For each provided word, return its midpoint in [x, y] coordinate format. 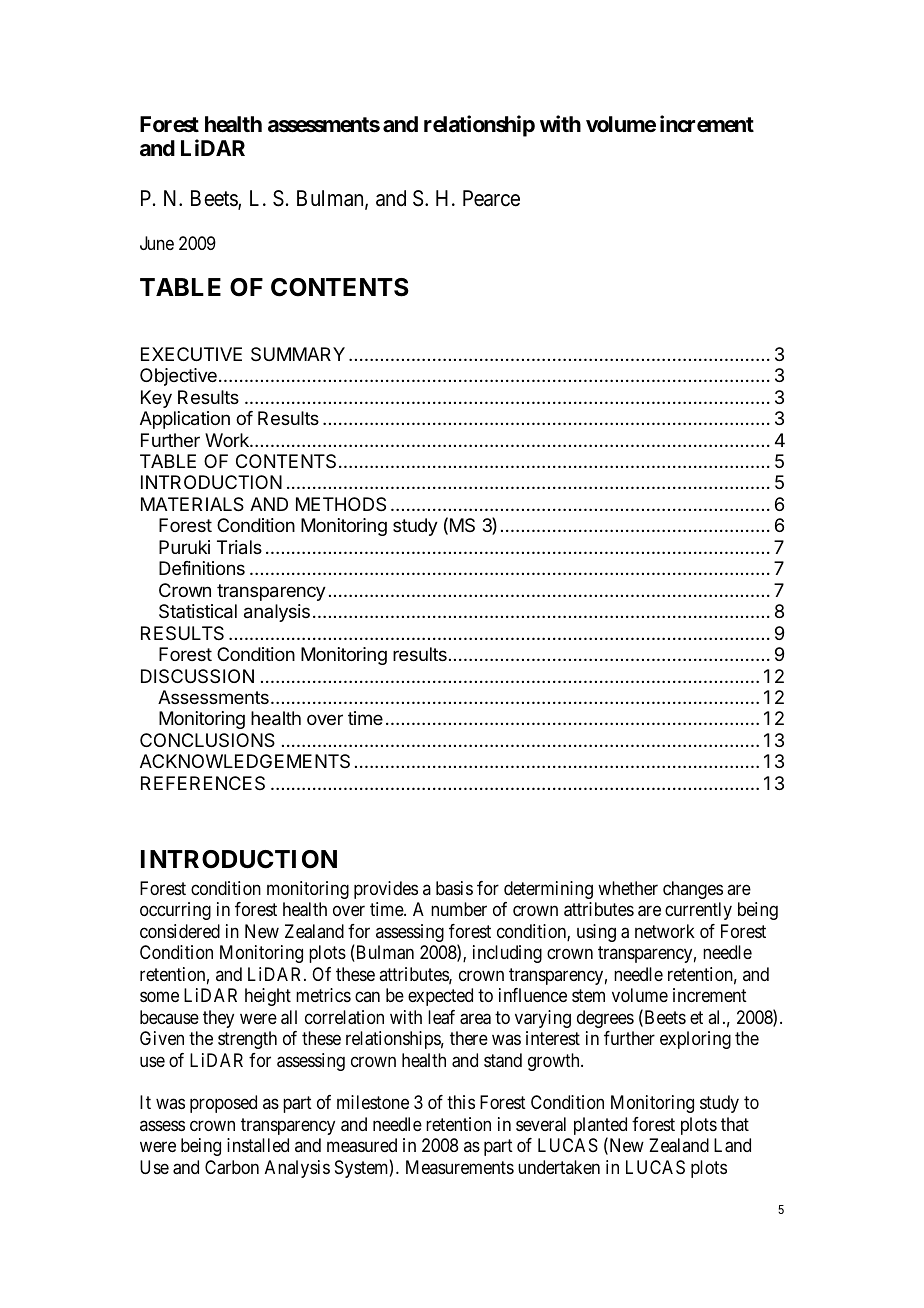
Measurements [460, 1167]
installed [258, 1145]
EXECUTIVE [191, 354]
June [157, 243]
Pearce [491, 198]
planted [600, 1127]
